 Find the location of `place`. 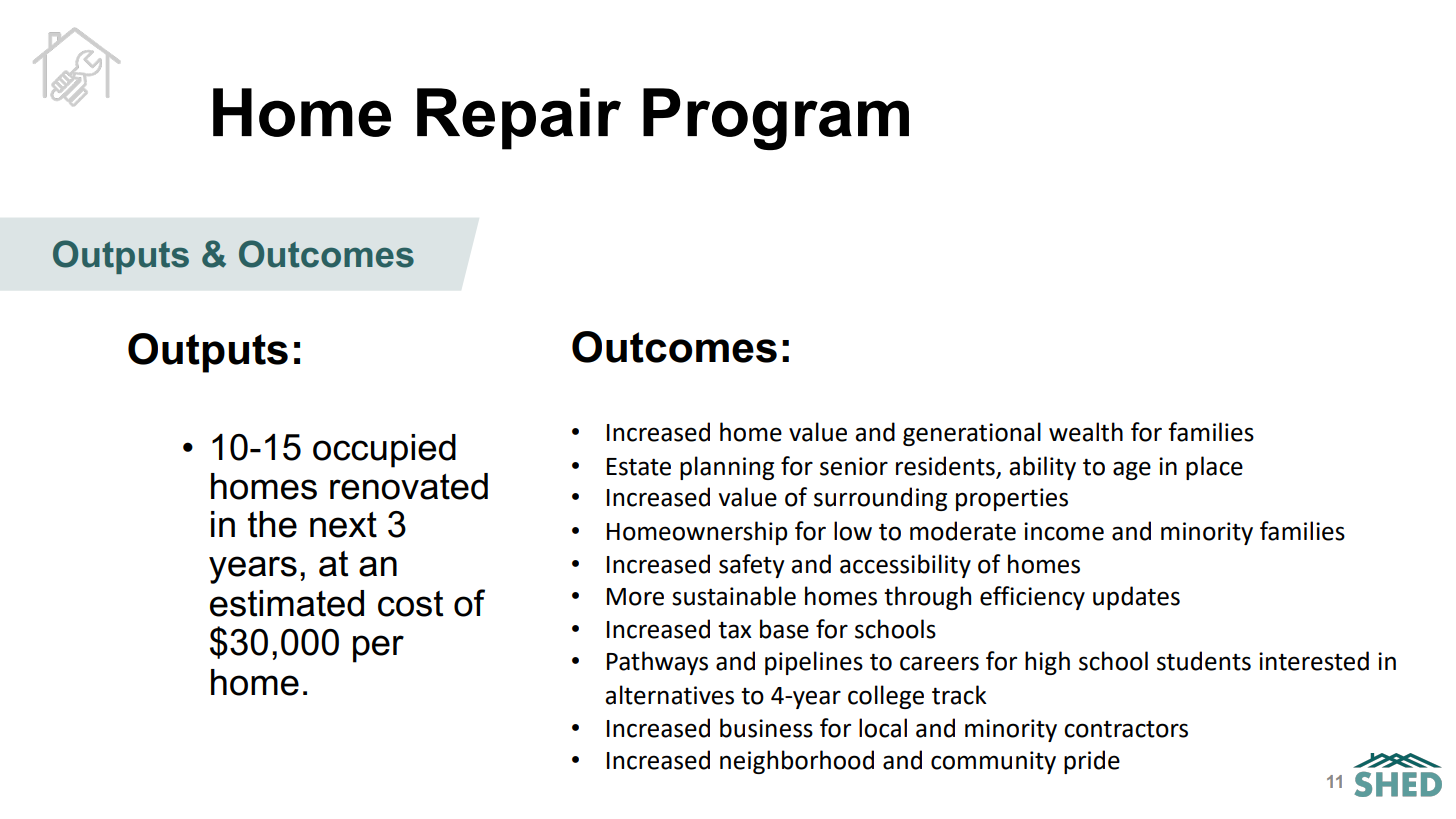

place is located at coordinates (1214, 468).
